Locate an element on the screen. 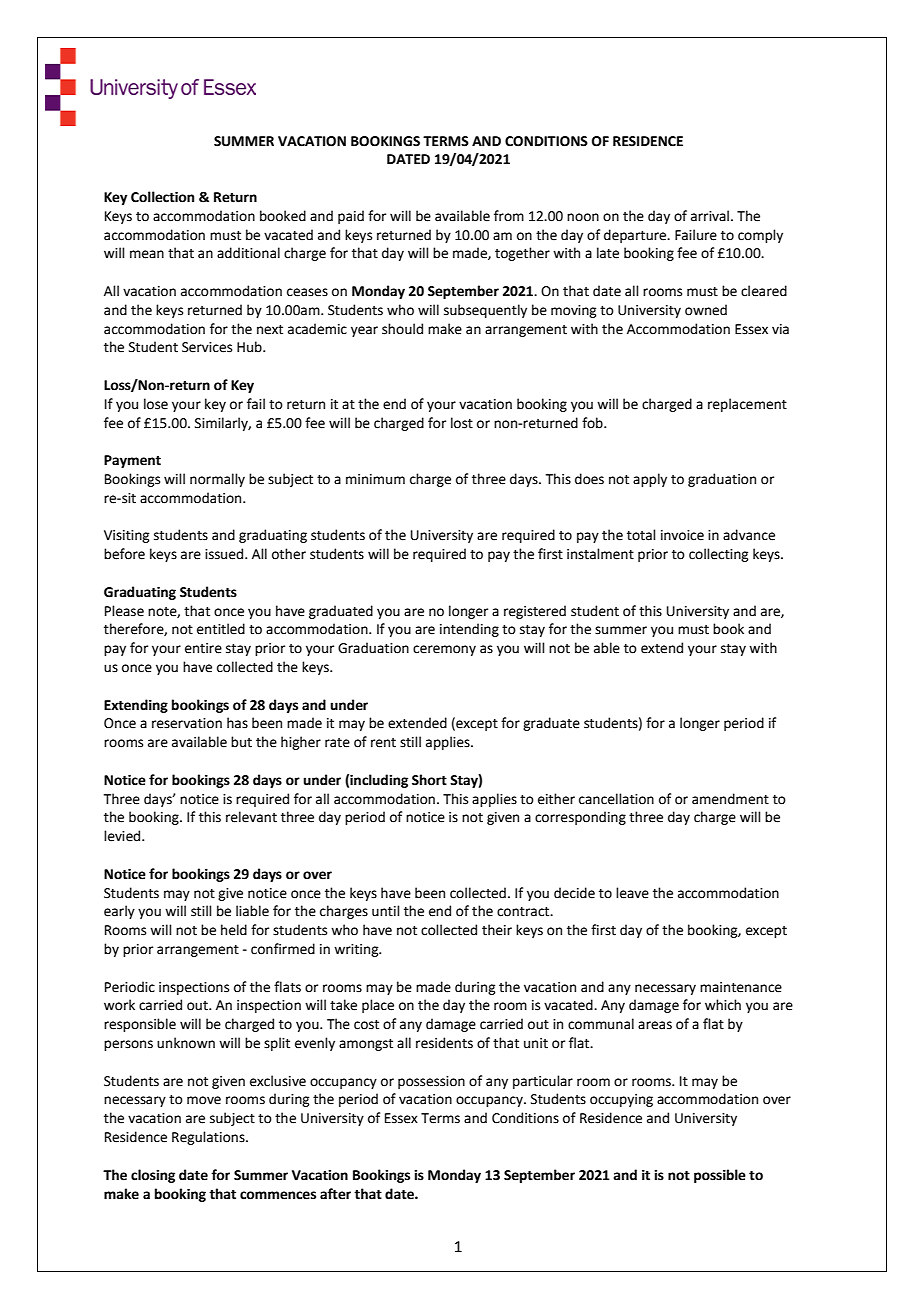 This screenshot has width=924, height=1309. apply is located at coordinates (650, 480).
